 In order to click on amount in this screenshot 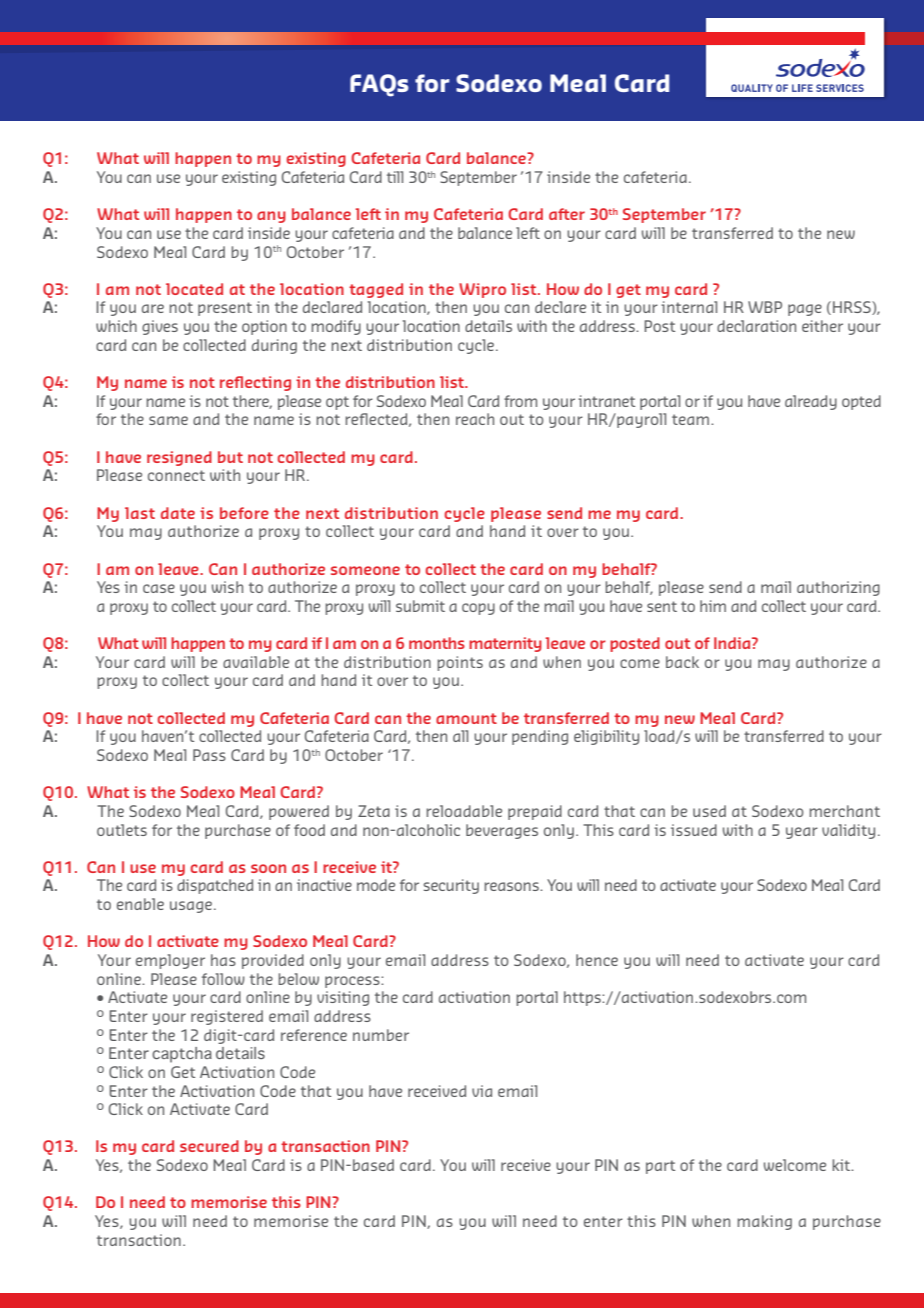, I will do `click(466, 718)`.
